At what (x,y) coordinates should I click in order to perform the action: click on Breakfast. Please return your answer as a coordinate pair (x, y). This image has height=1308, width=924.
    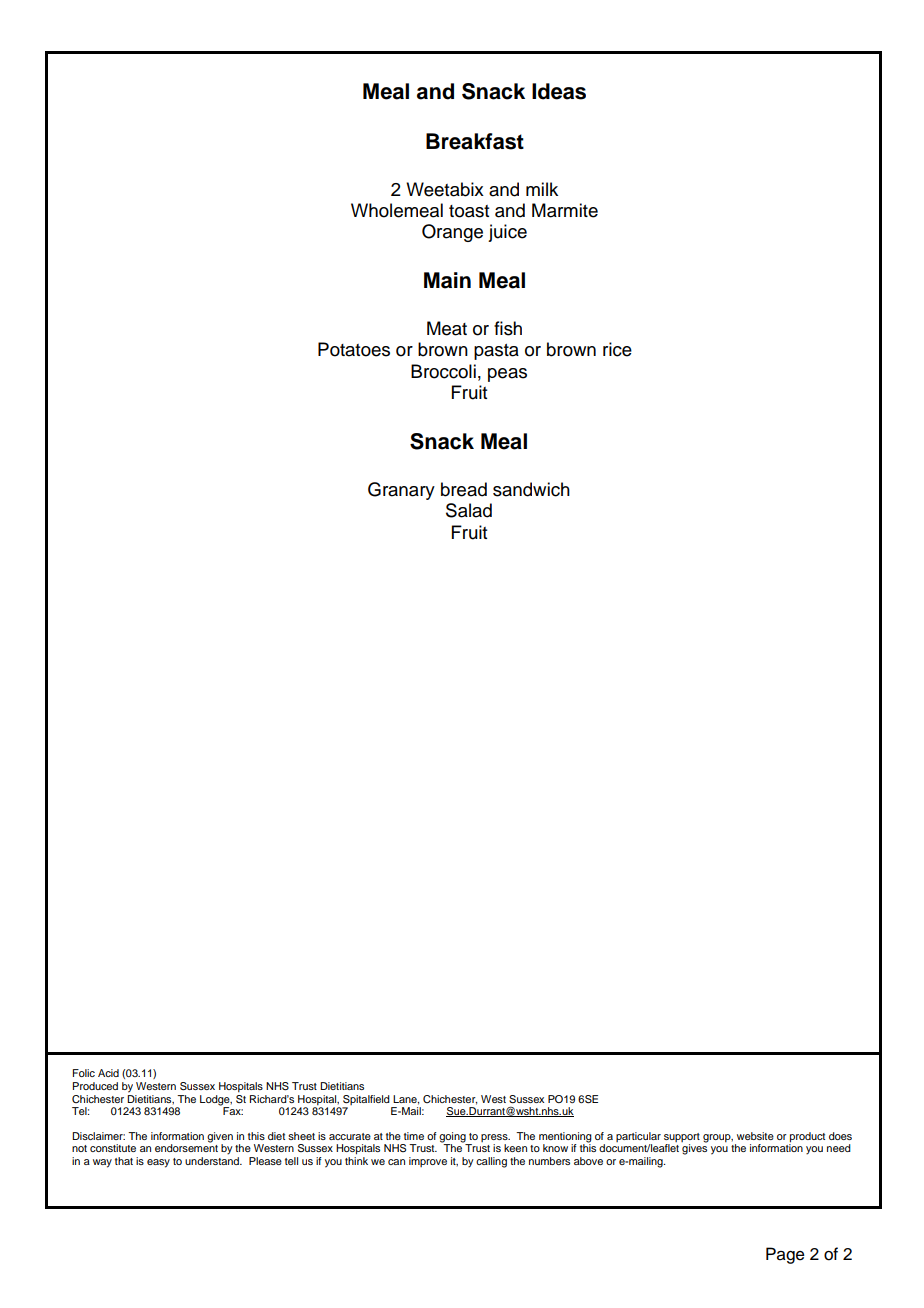
    Looking at the image, I should click on (475, 141).
